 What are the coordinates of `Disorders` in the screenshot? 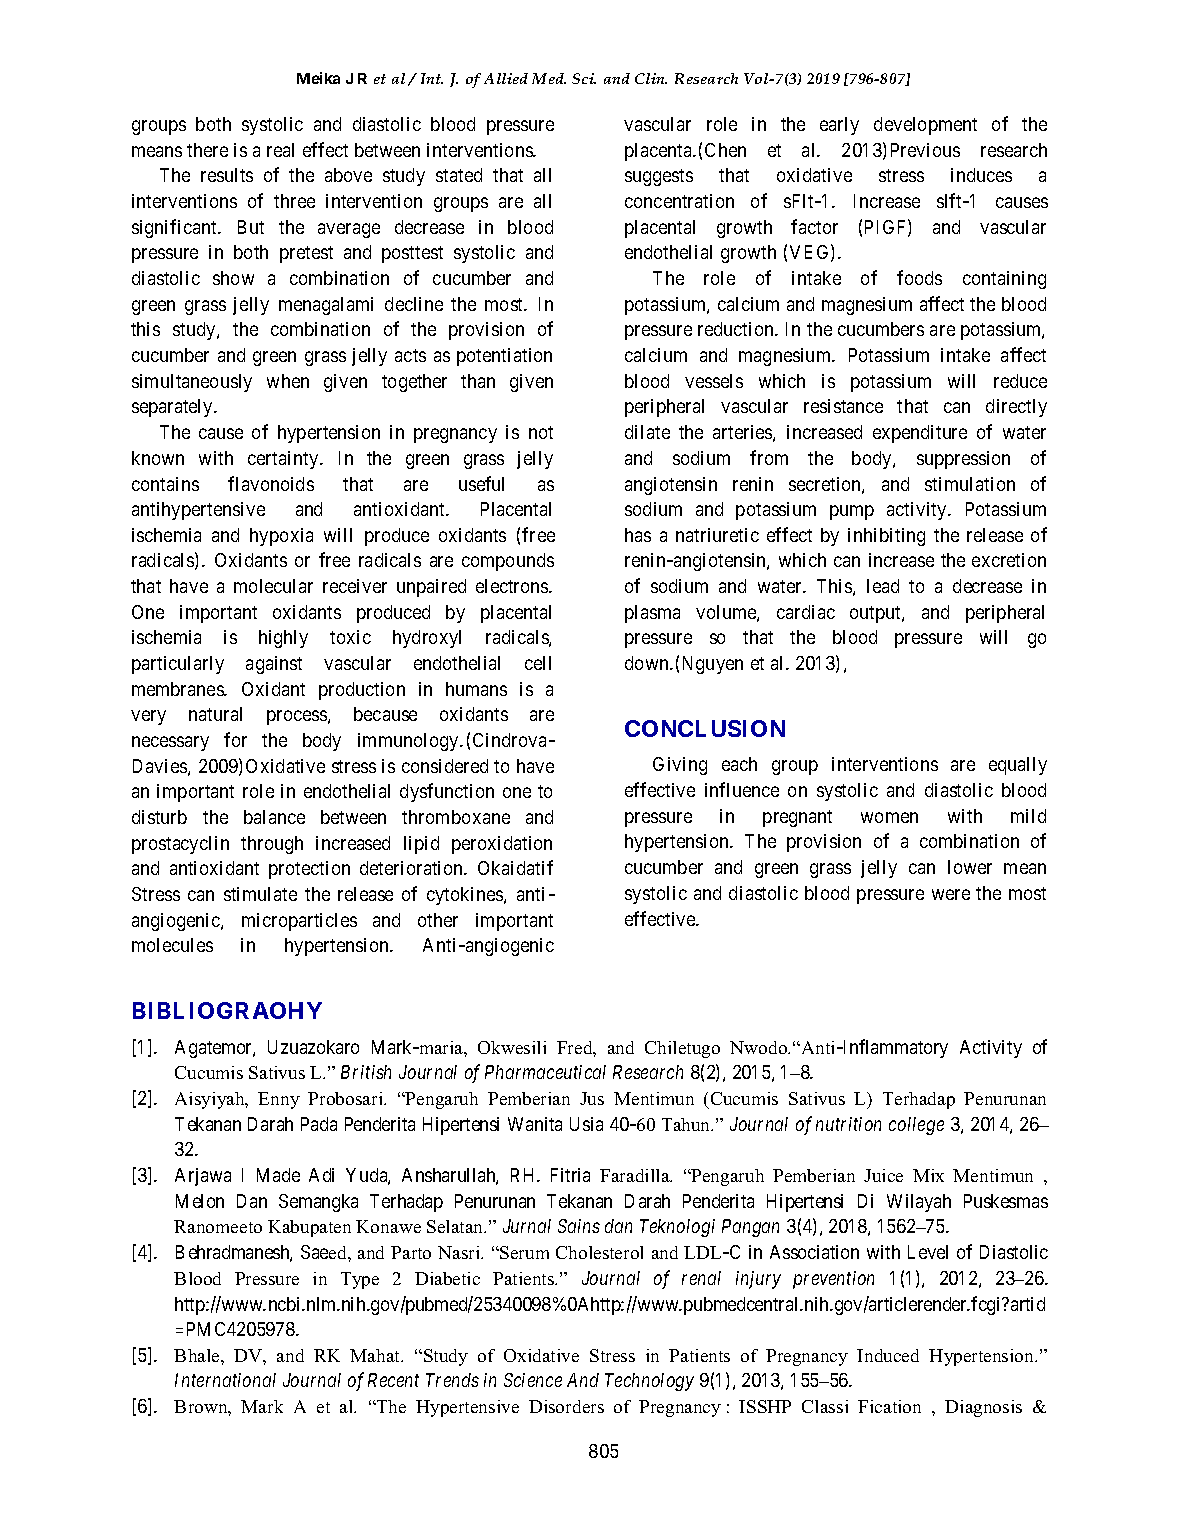 It's located at (566, 1406).
